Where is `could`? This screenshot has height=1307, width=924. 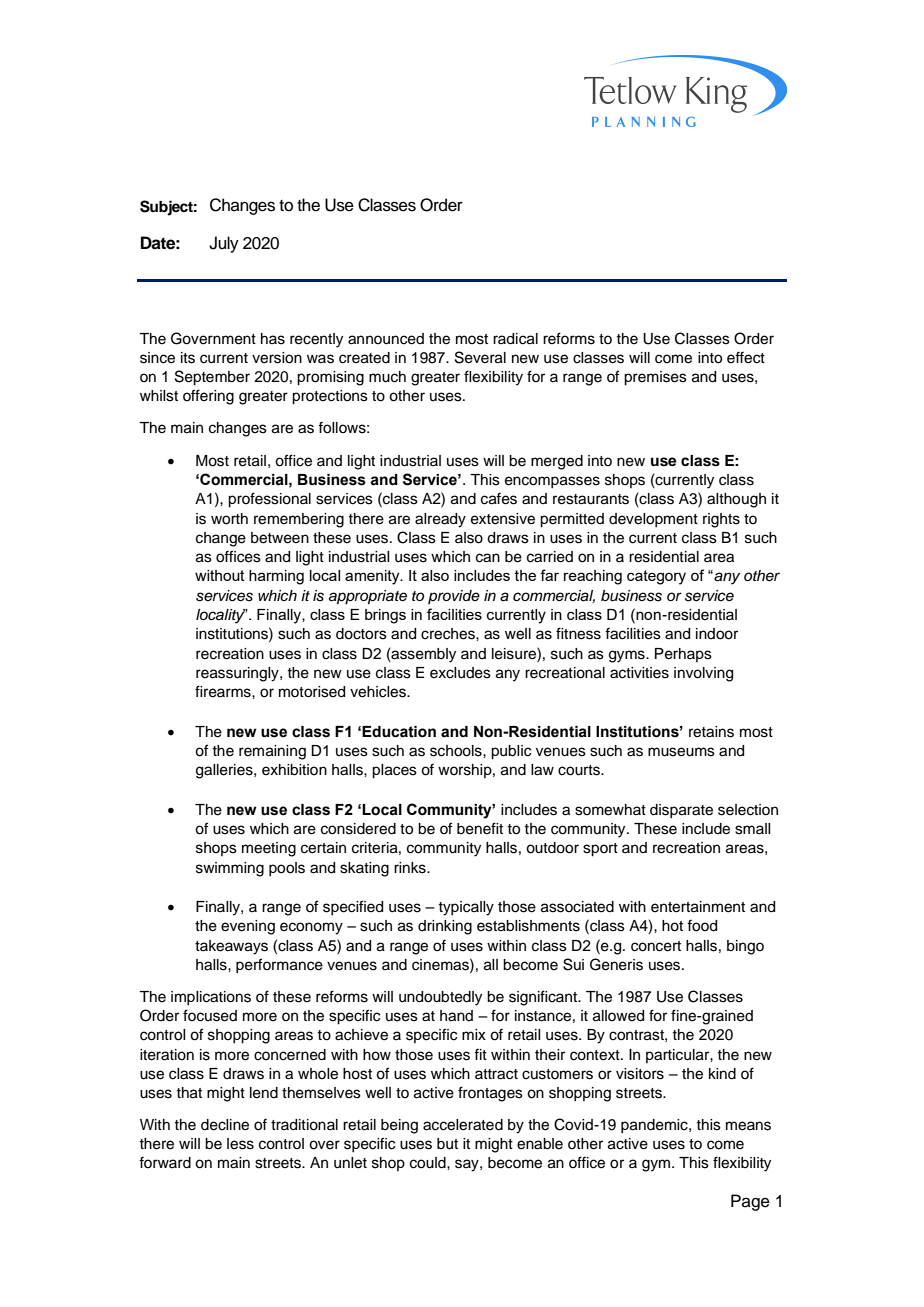 could is located at coordinates (429, 1163).
